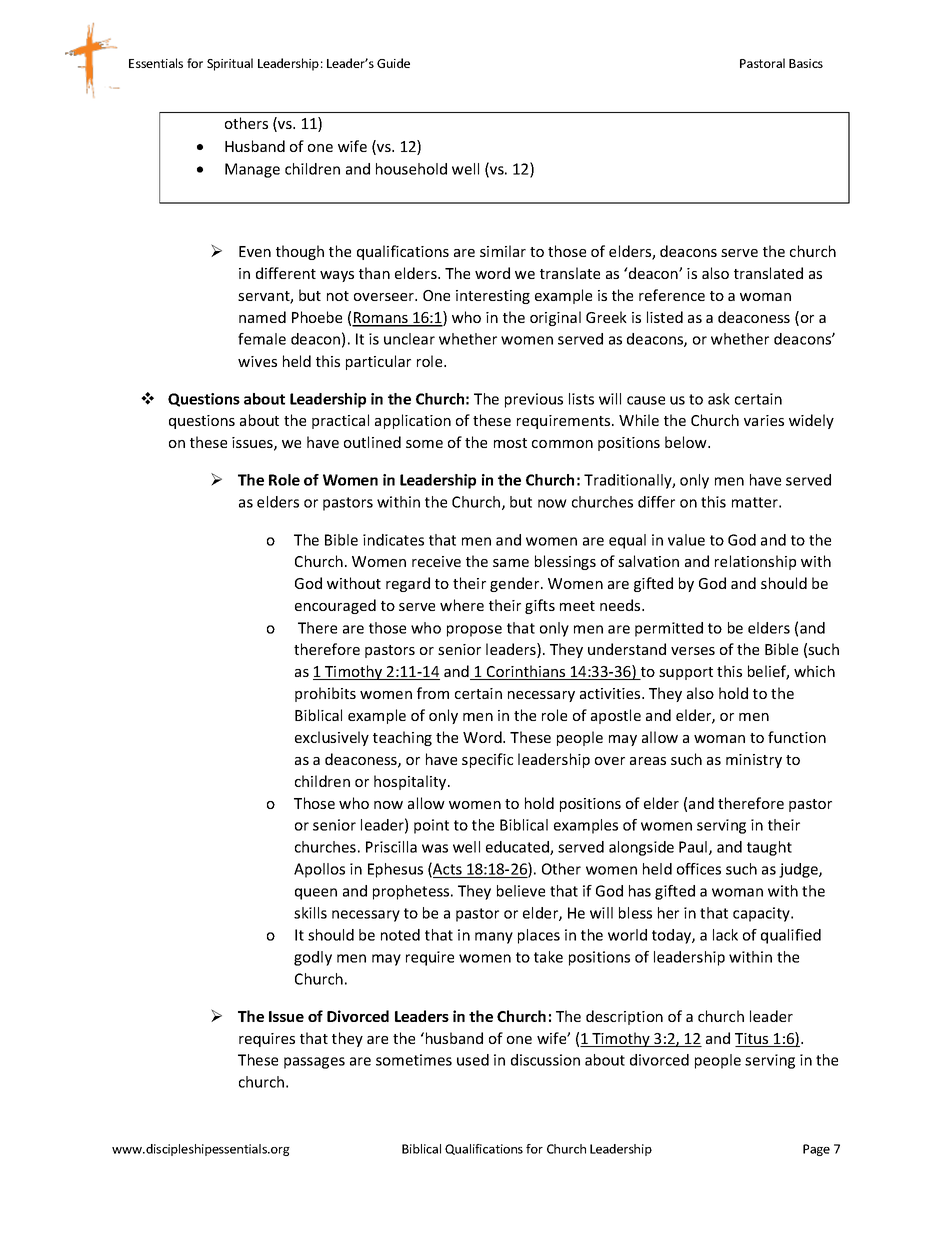  Describe the element at coordinates (317, 317) in the screenshot. I see `Phoebe` at that location.
